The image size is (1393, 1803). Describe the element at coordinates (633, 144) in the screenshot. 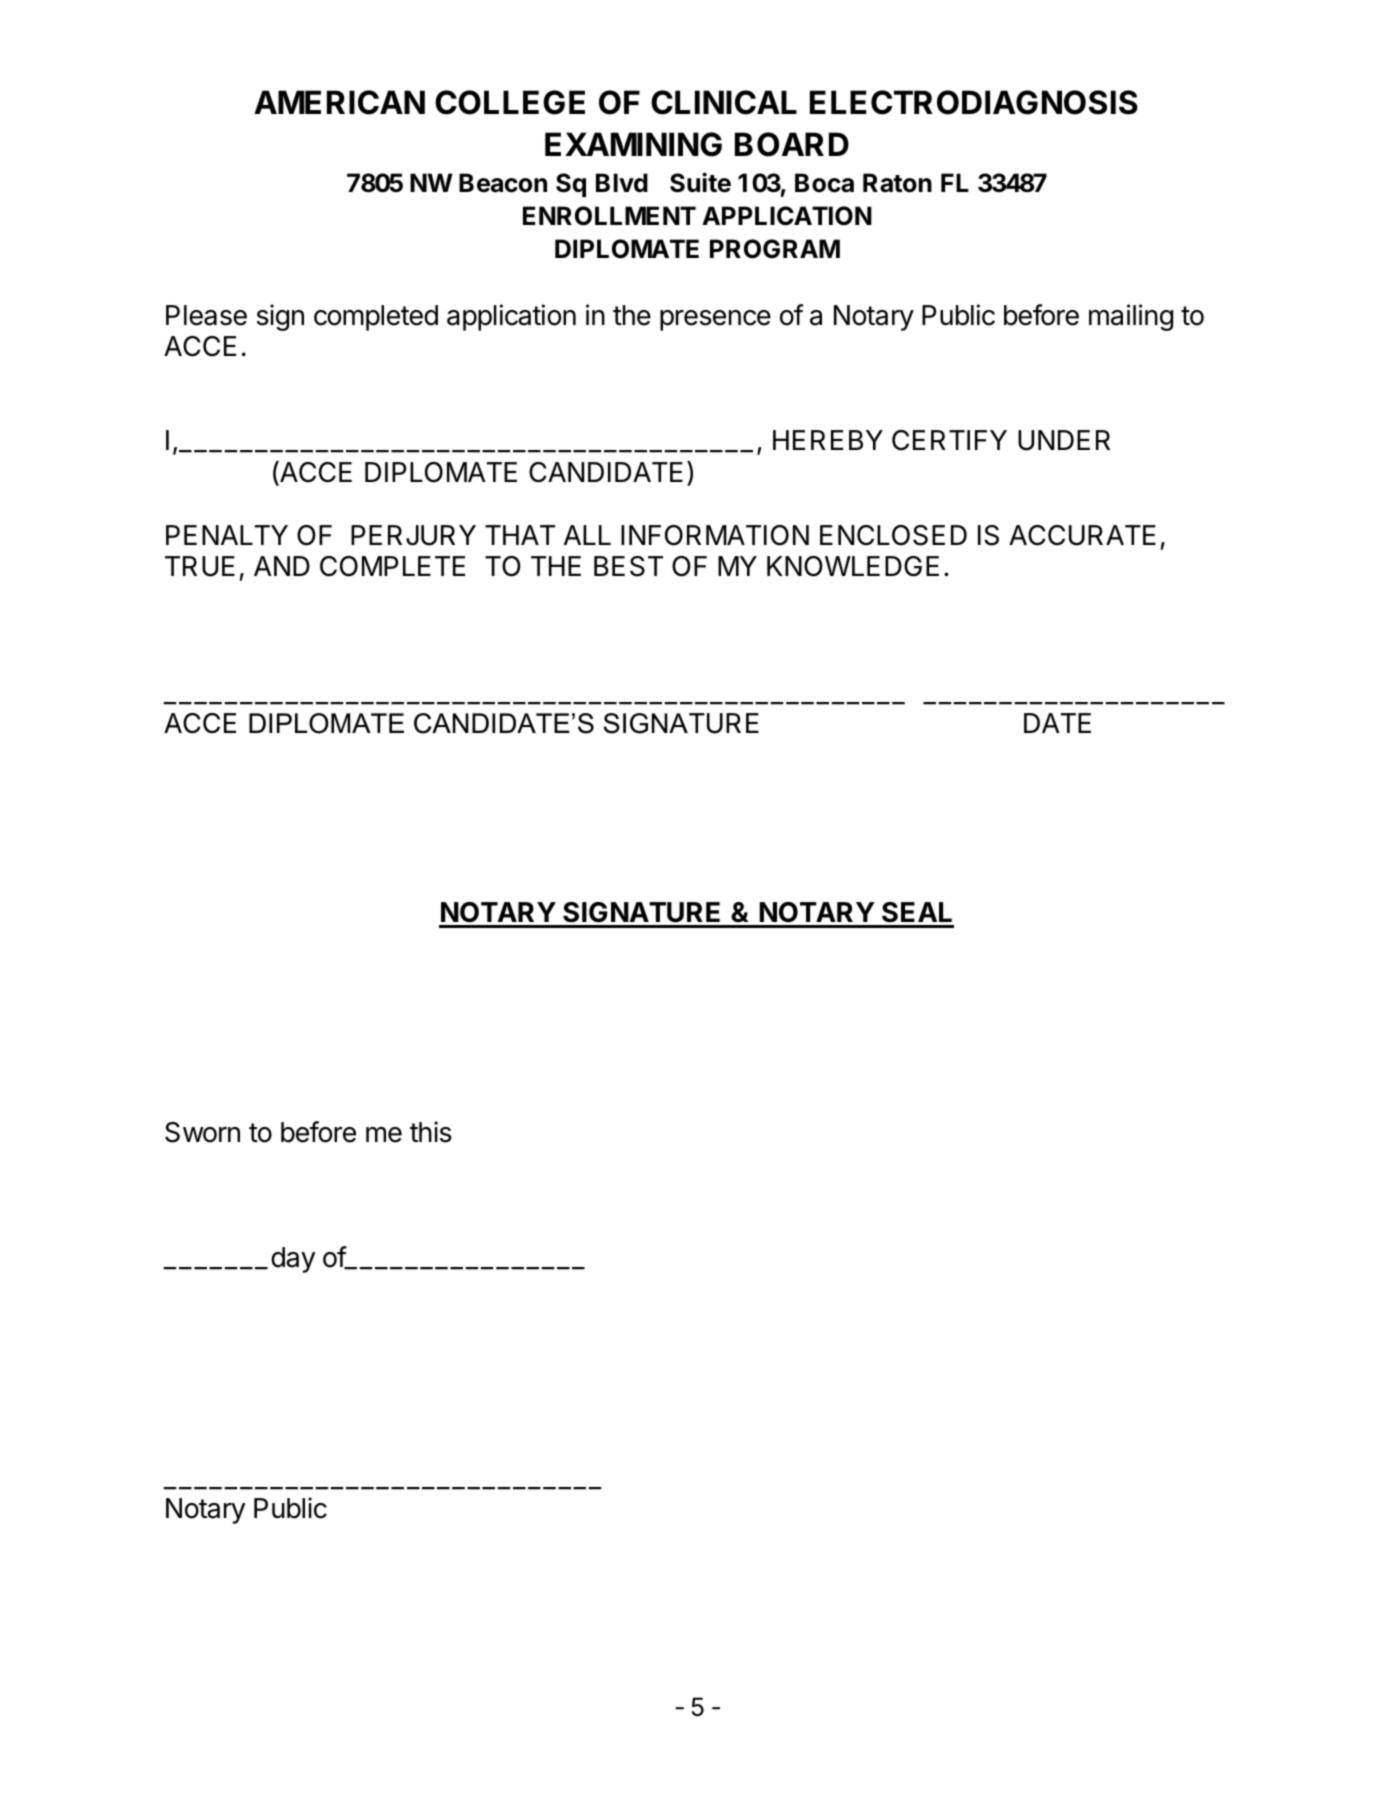

I see `EXAMINING` at that location.
